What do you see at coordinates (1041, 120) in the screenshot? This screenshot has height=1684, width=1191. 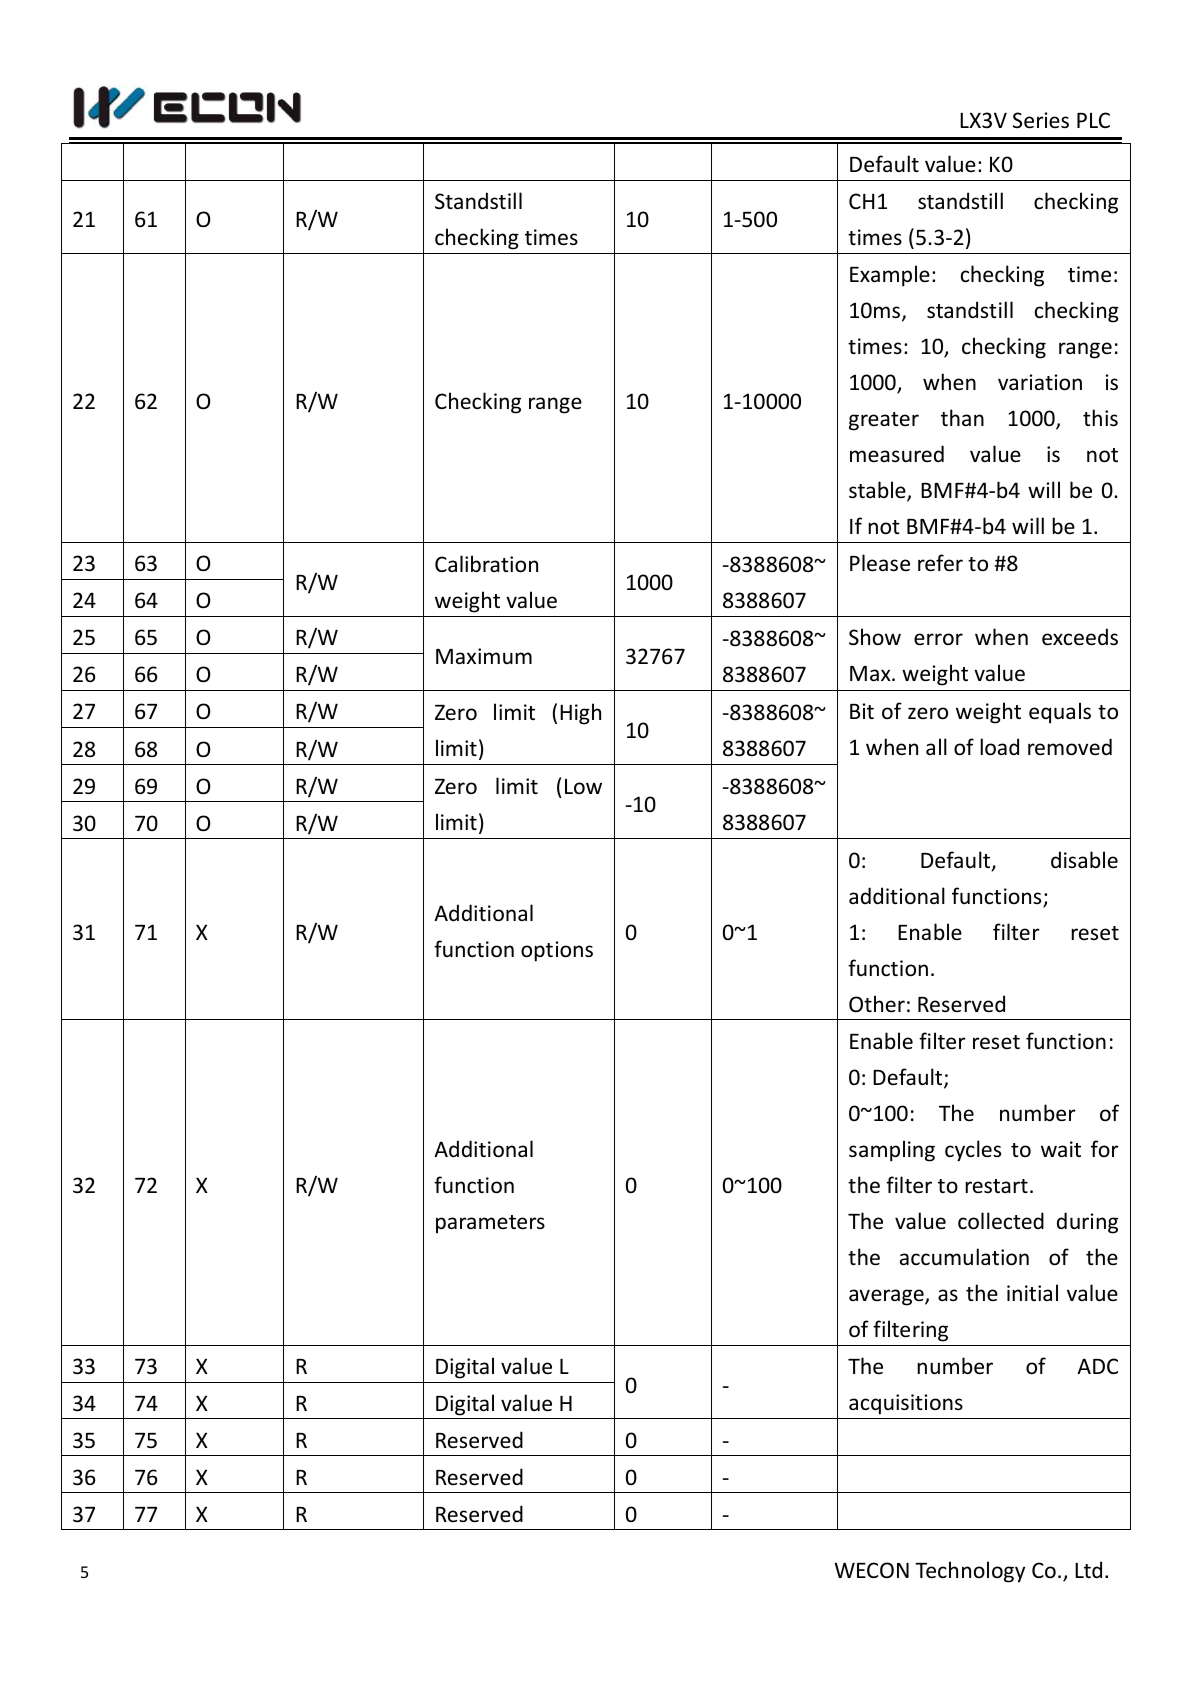 I see `Series` at bounding box center [1041, 120].
